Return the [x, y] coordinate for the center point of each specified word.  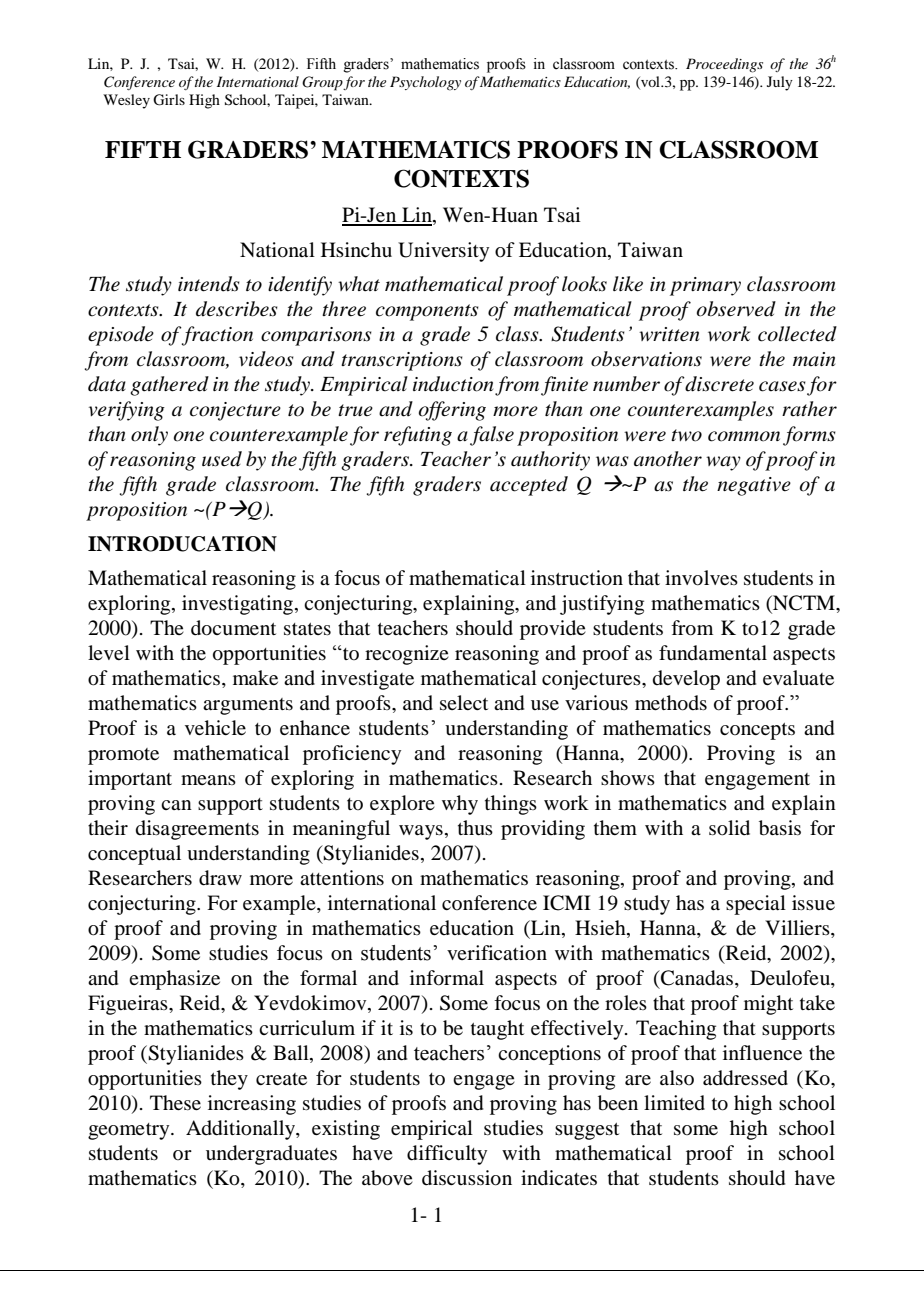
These [175, 1102]
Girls [169, 100]
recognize [407, 655]
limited [674, 1102]
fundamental [713, 653]
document [233, 628]
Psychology [425, 83]
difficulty [447, 1155]
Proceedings [724, 65]
